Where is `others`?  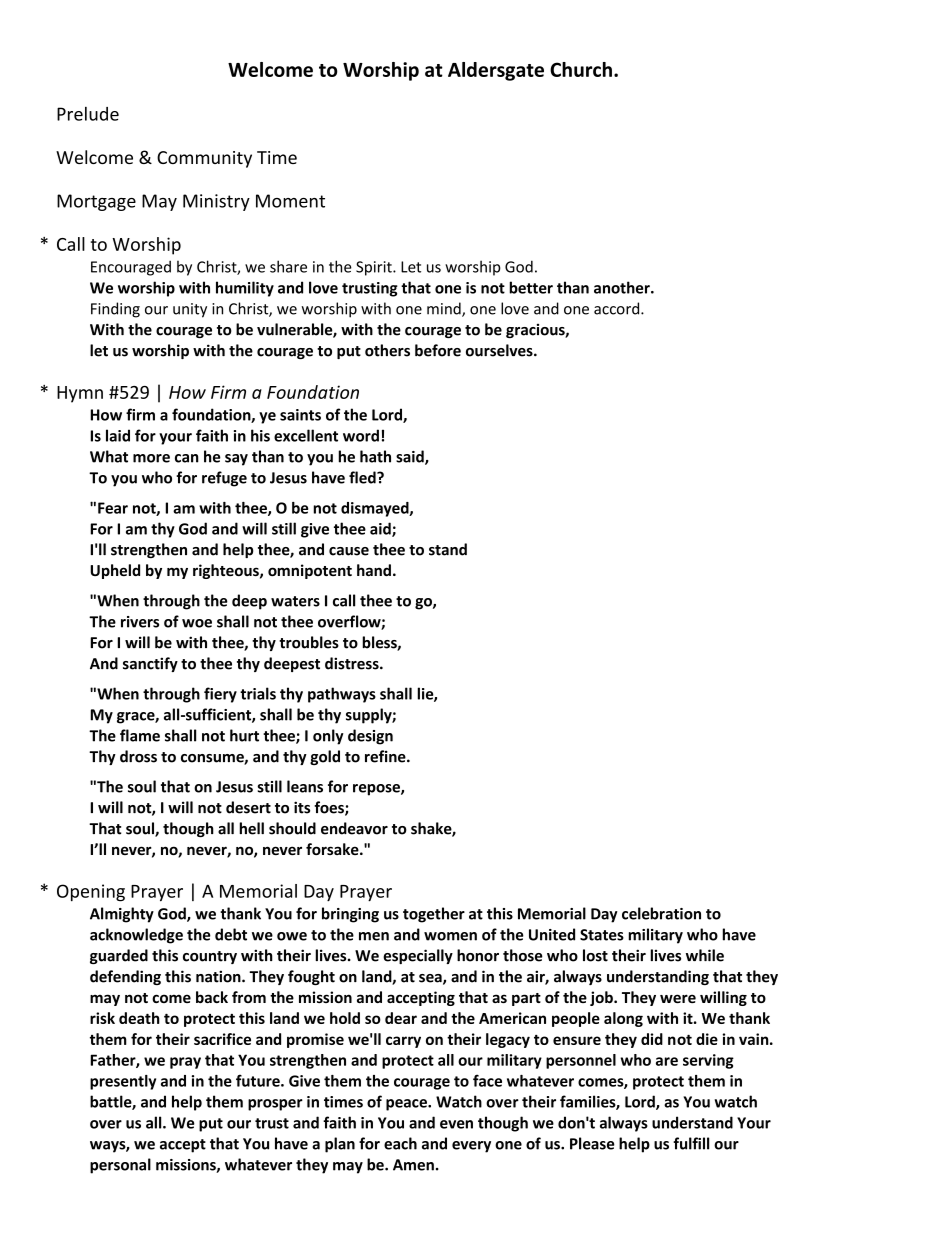
others is located at coordinates (387, 350).
